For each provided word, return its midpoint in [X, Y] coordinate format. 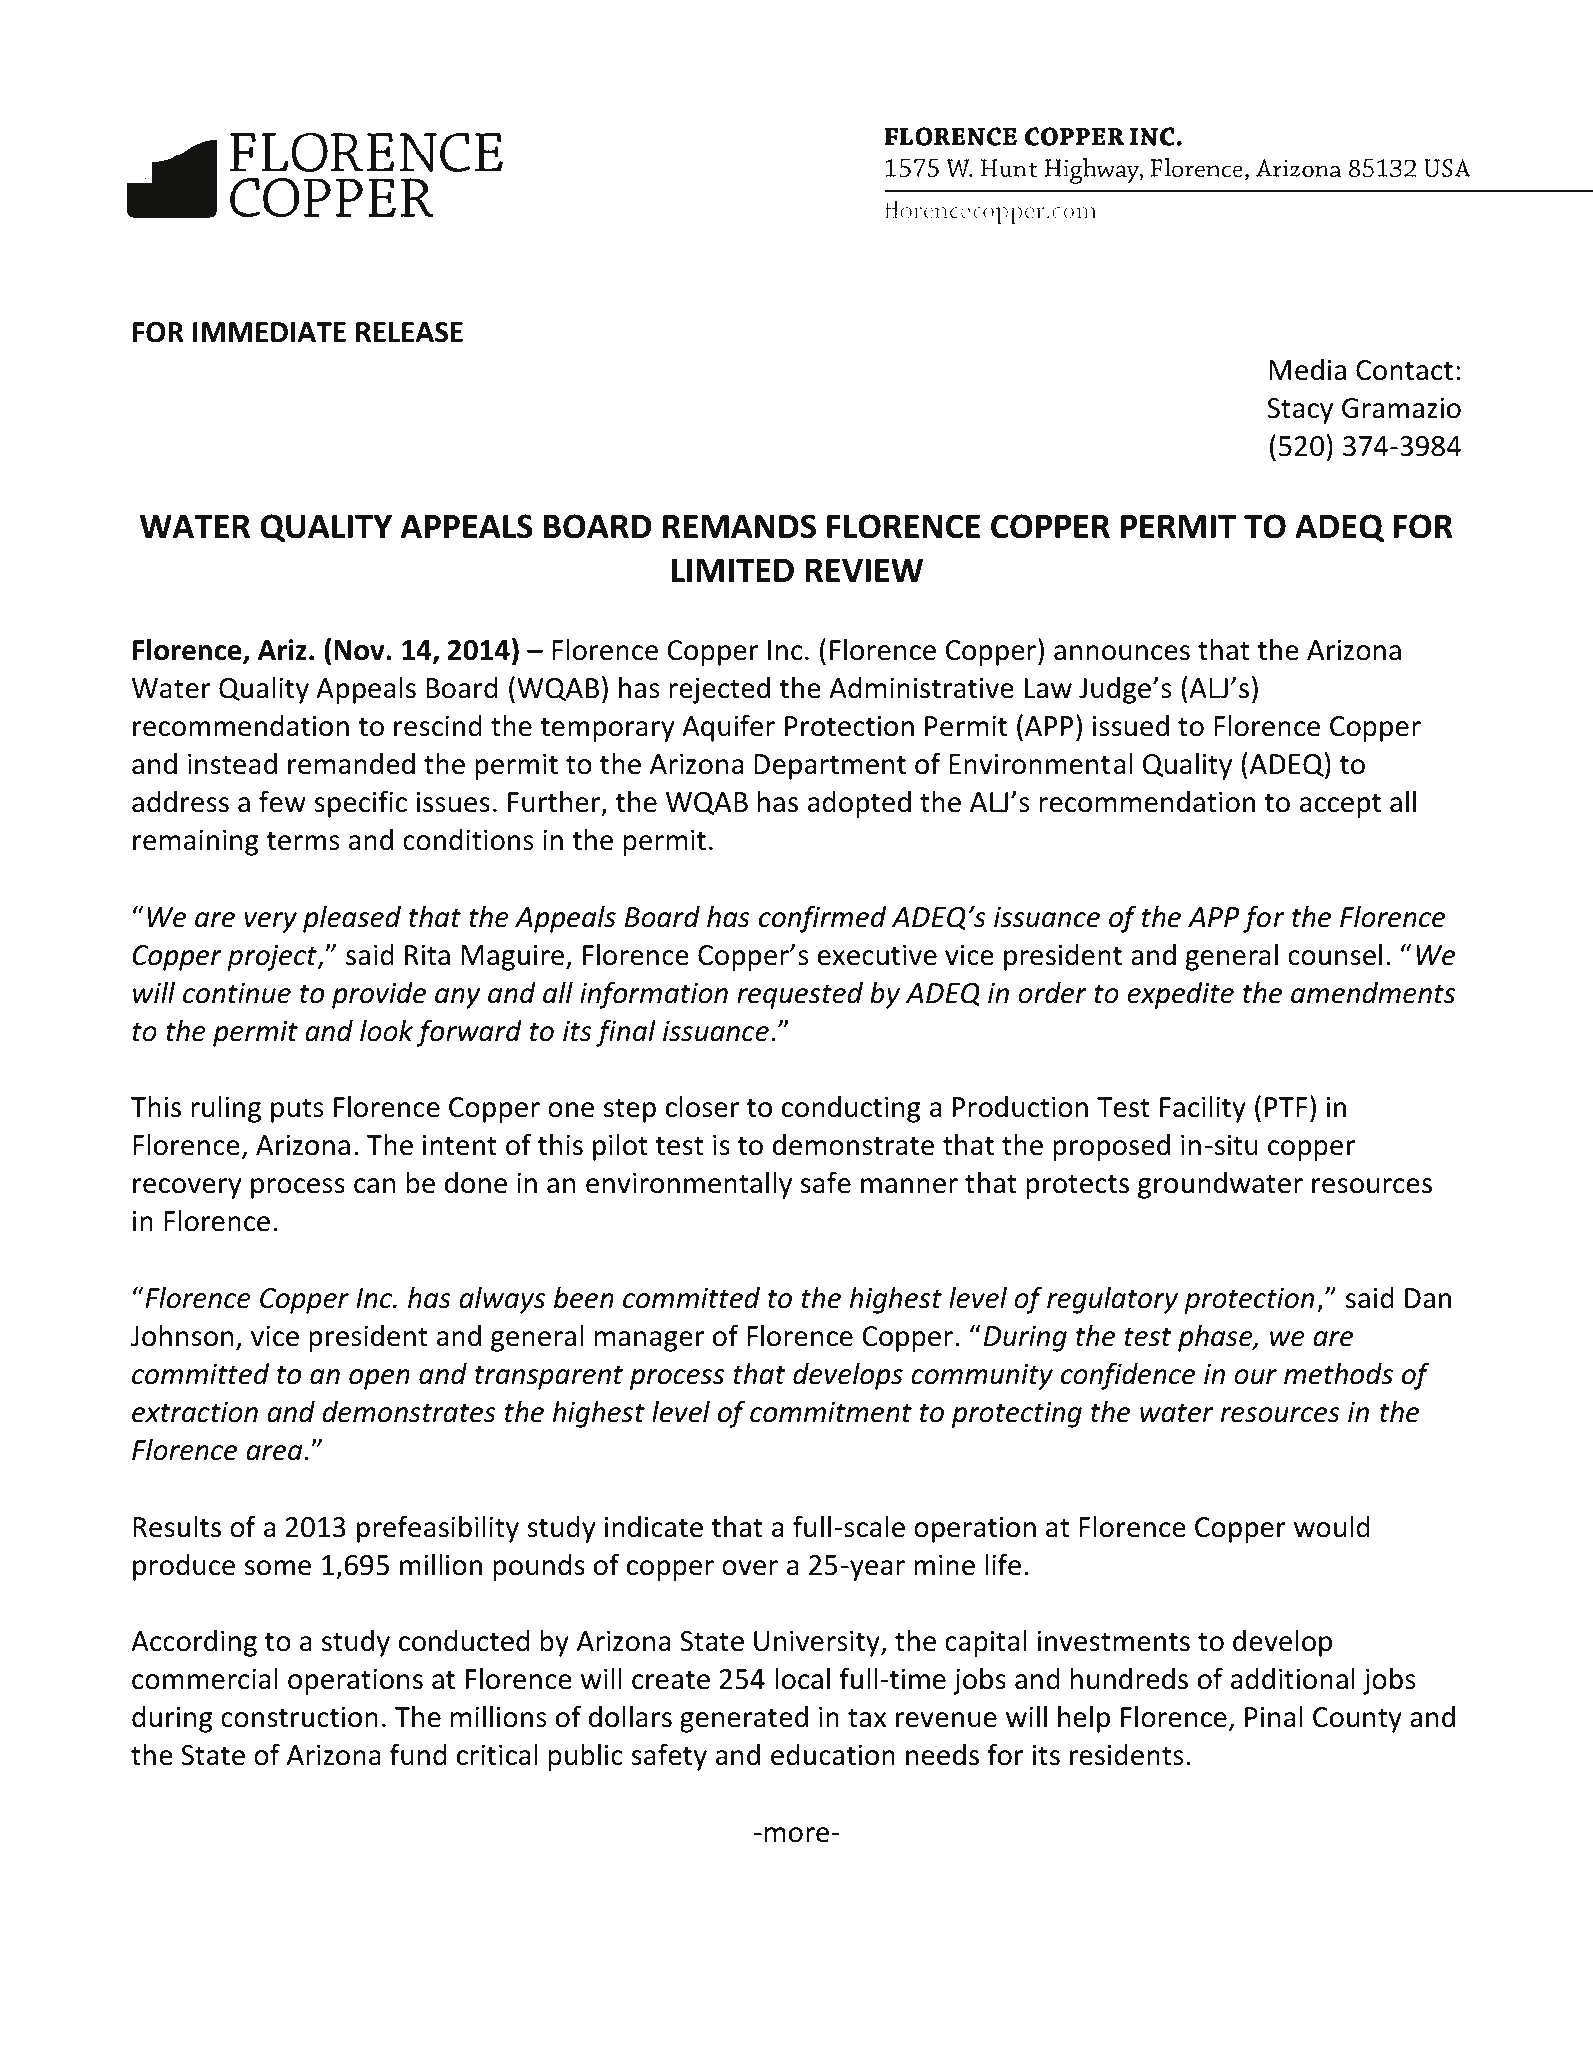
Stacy [1300, 411]
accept [1340, 805]
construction [299, 1717]
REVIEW [864, 570]
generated [744, 1719]
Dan [1428, 1298]
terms [303, 841]
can [374, 1186]
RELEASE [409, 332]
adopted [859, 804]
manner [909, 1186]
